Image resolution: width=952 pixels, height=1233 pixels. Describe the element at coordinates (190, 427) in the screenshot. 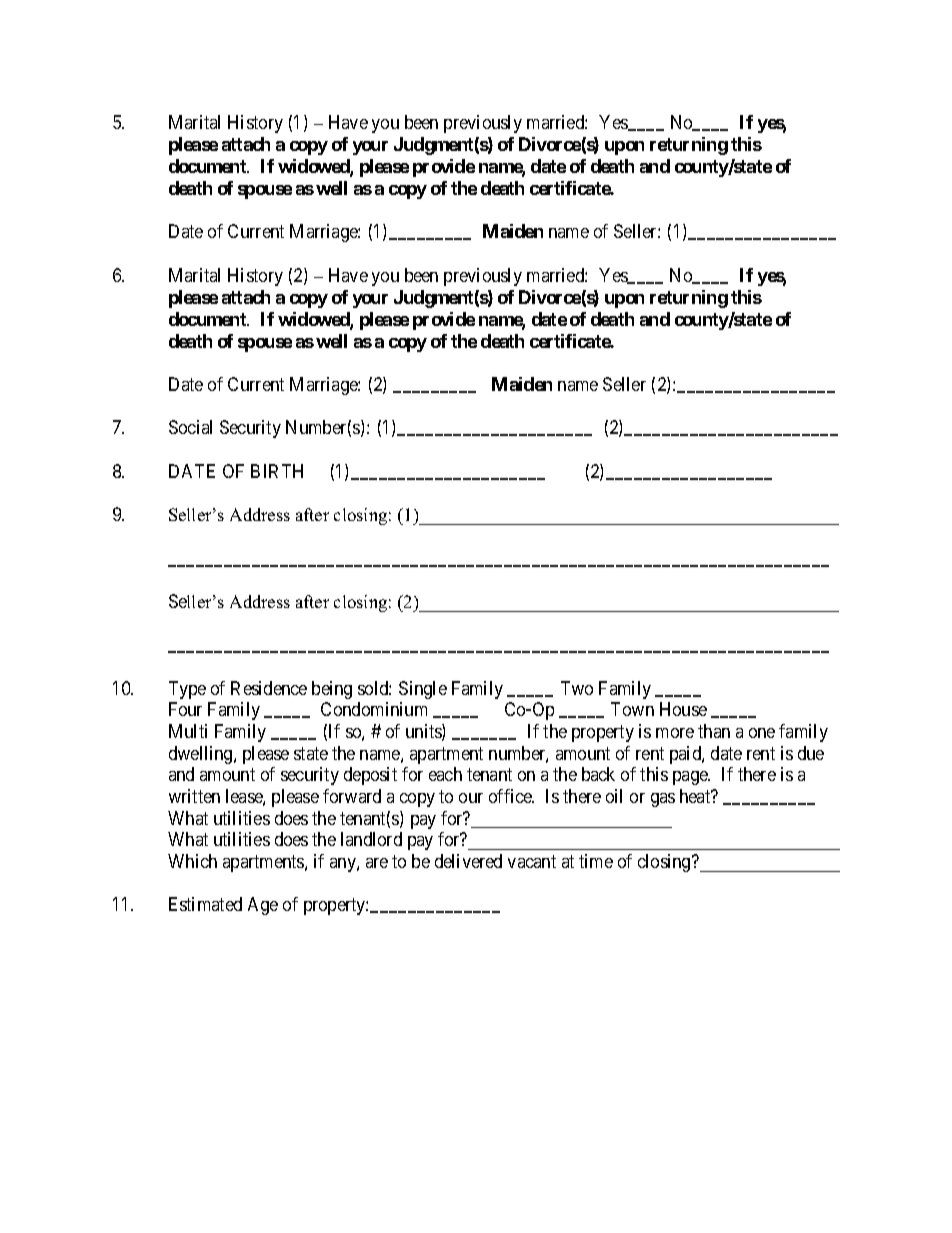

I see `Social` at that location.
